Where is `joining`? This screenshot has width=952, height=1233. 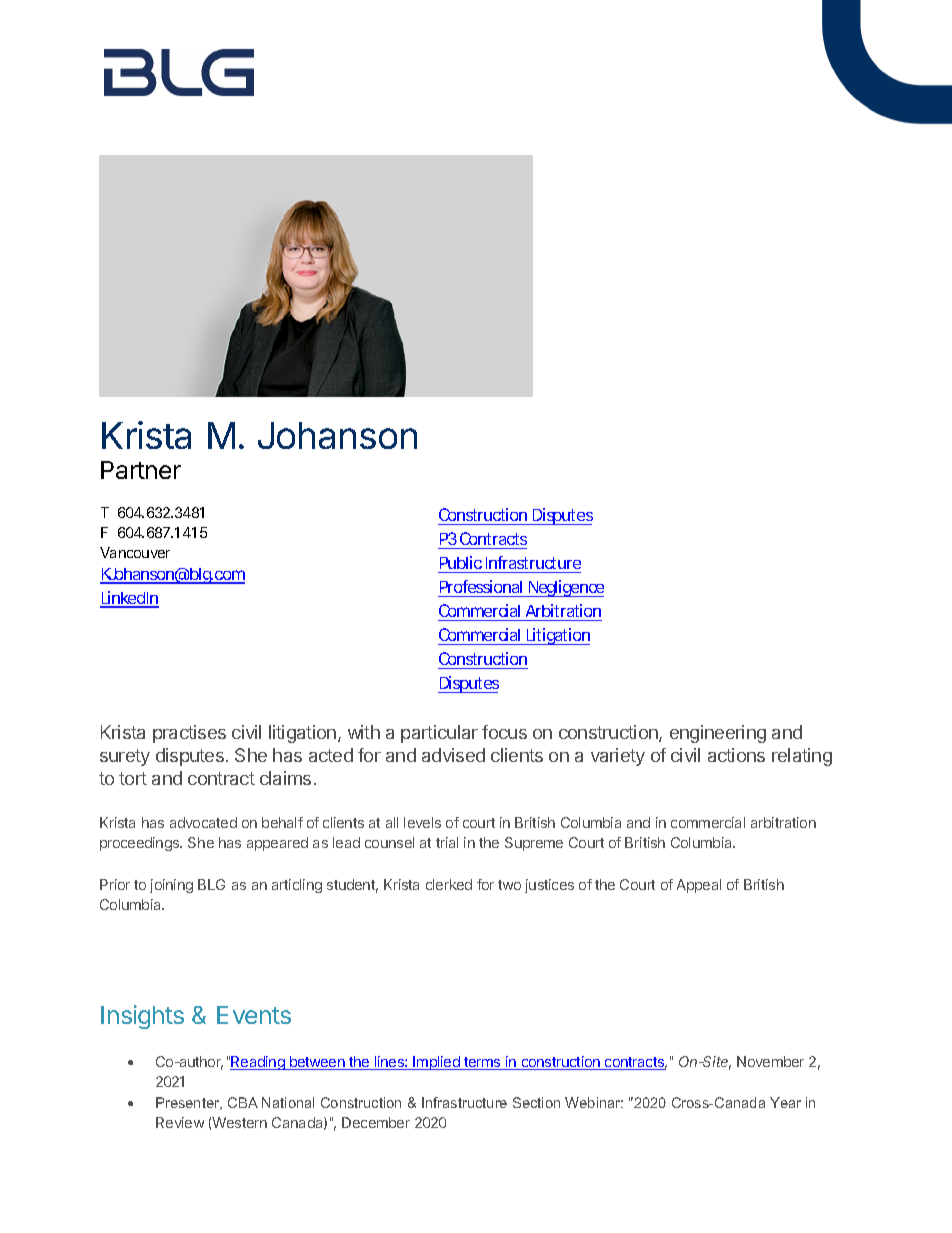 joining is located at coordinates (171, 886).
